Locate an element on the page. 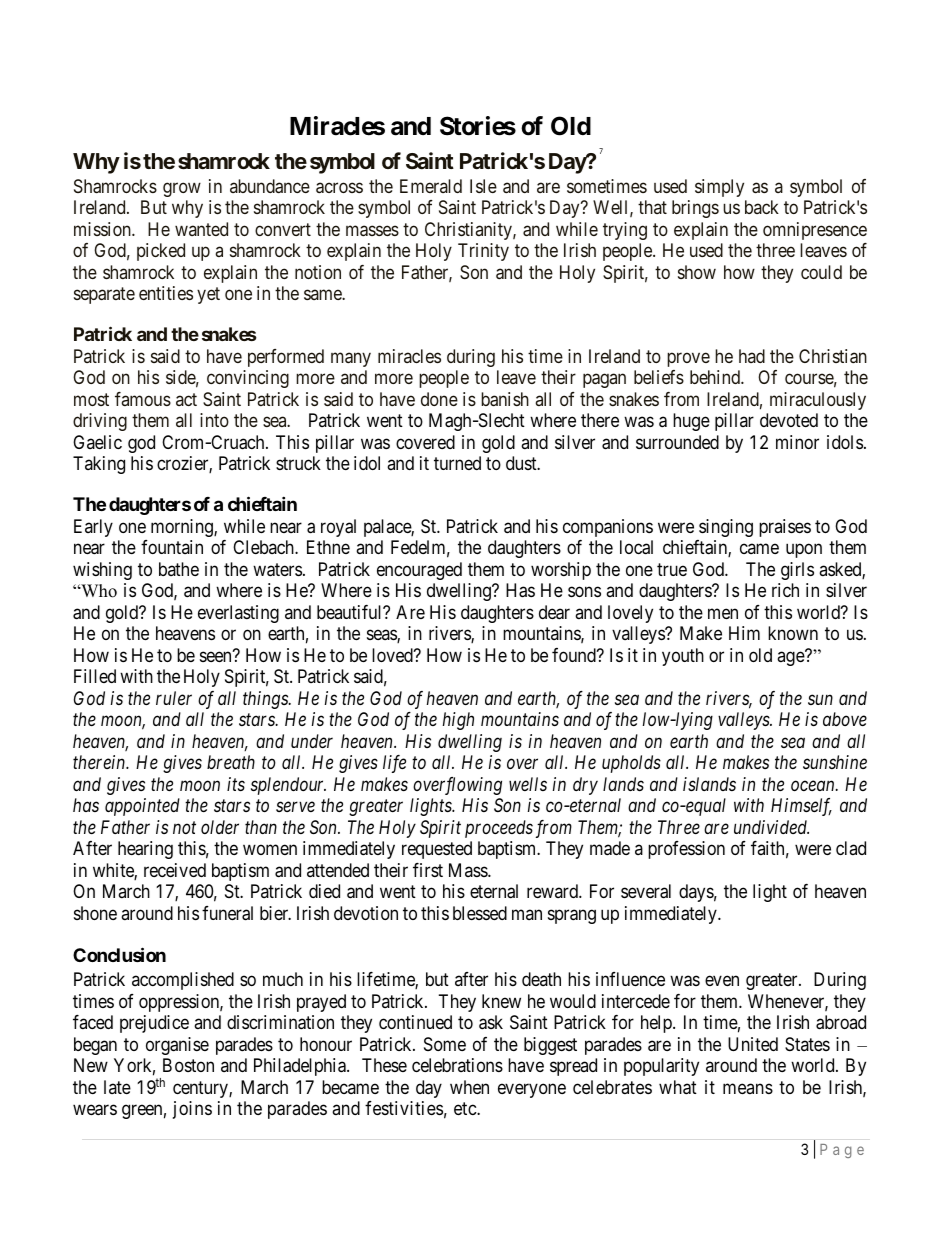 This image has width=952, height=1233. girls is located at coordinates (797, 571).
